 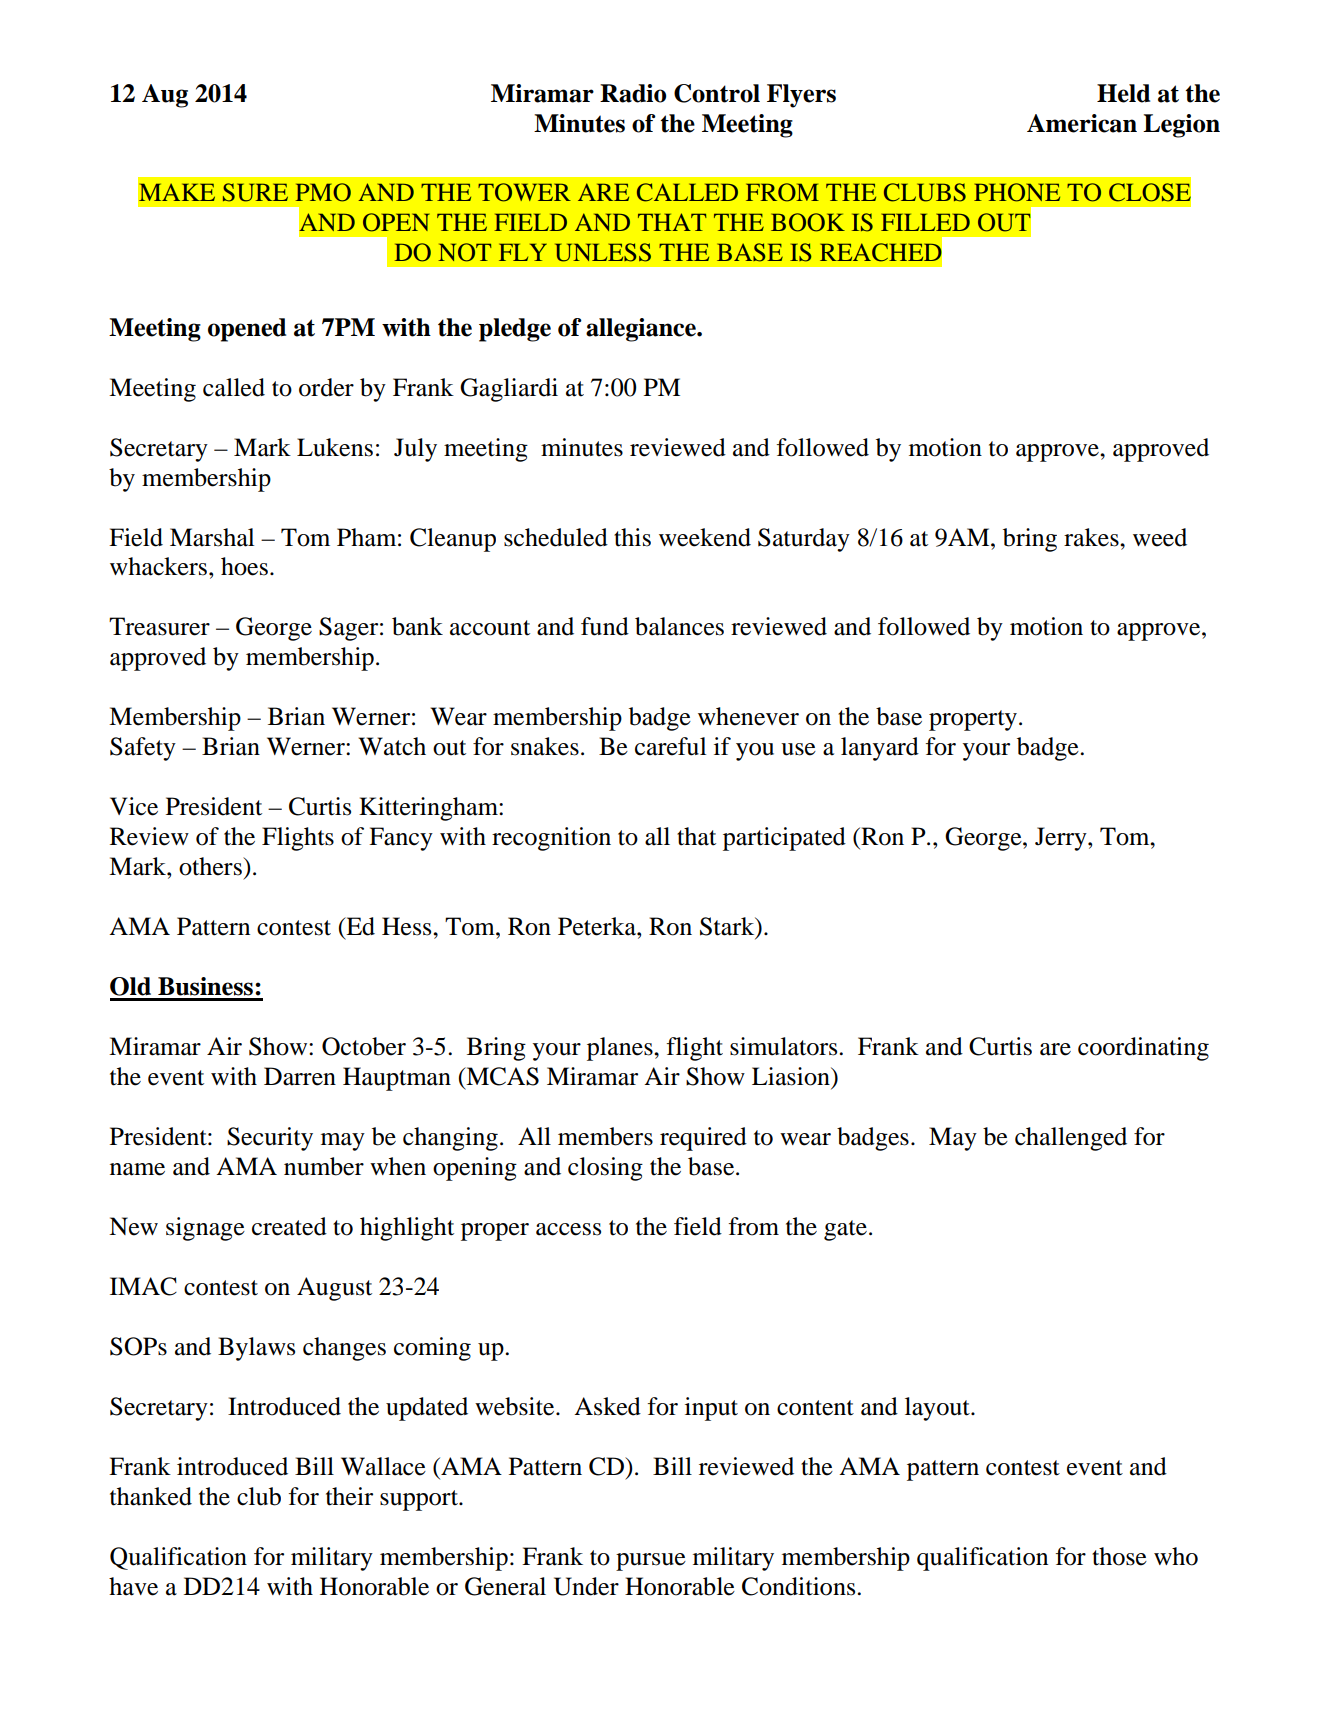 What do you see at coordinates (323, 192) in the page?
I see `PMO` at bounding box center [323, 192].
